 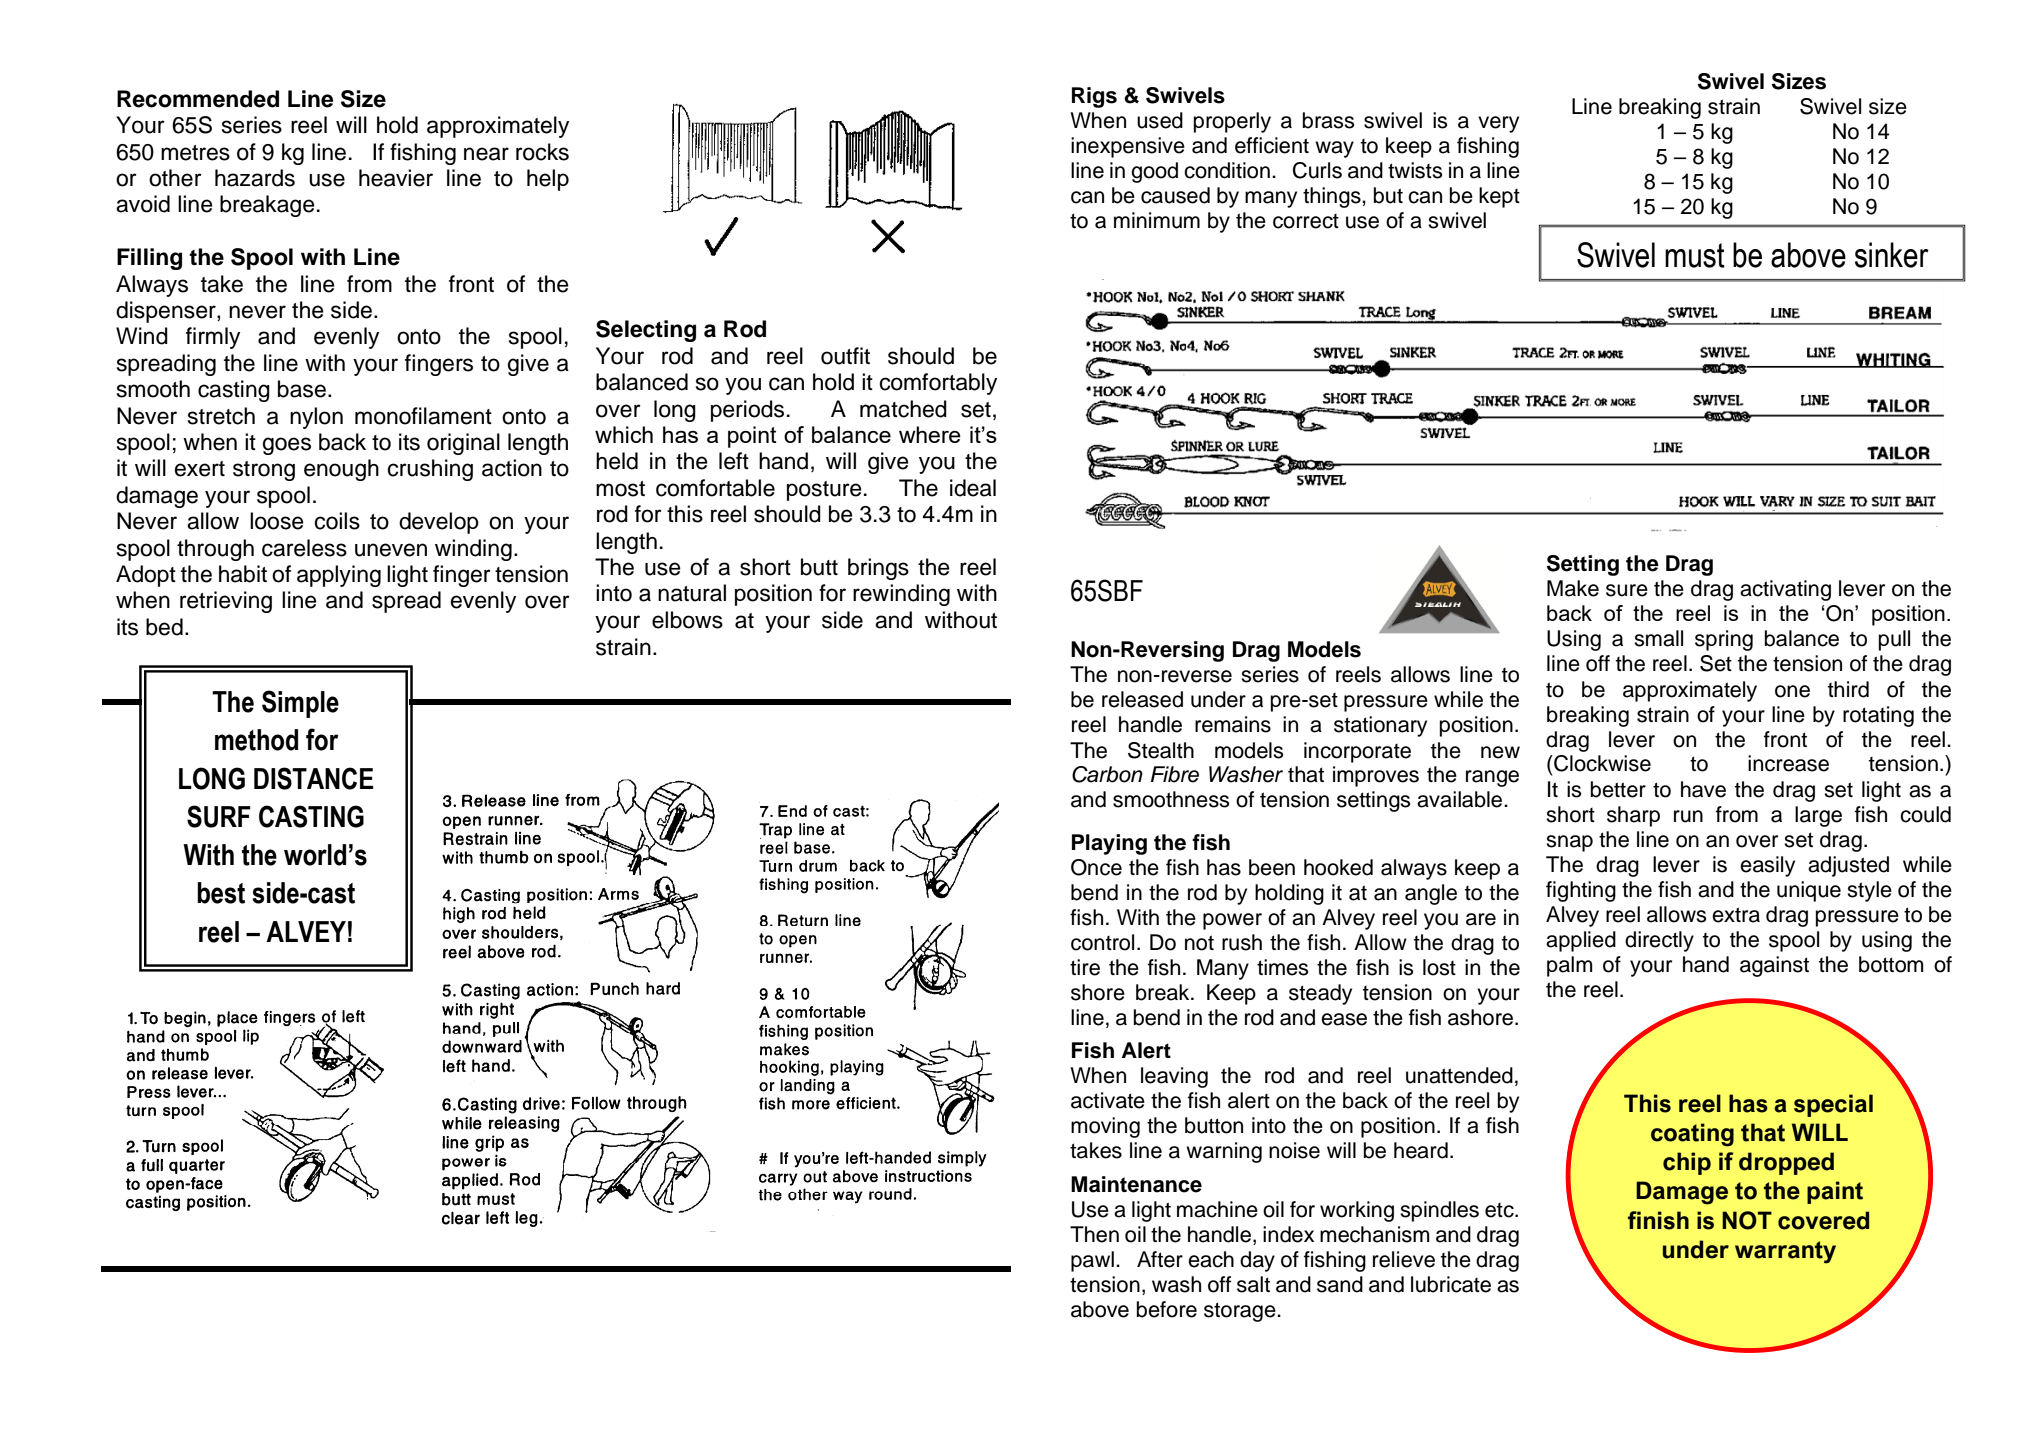 What do you see at coordinates (396, 178) in the screenshot?
I see `heavier` at bounding box center [396, 178].
